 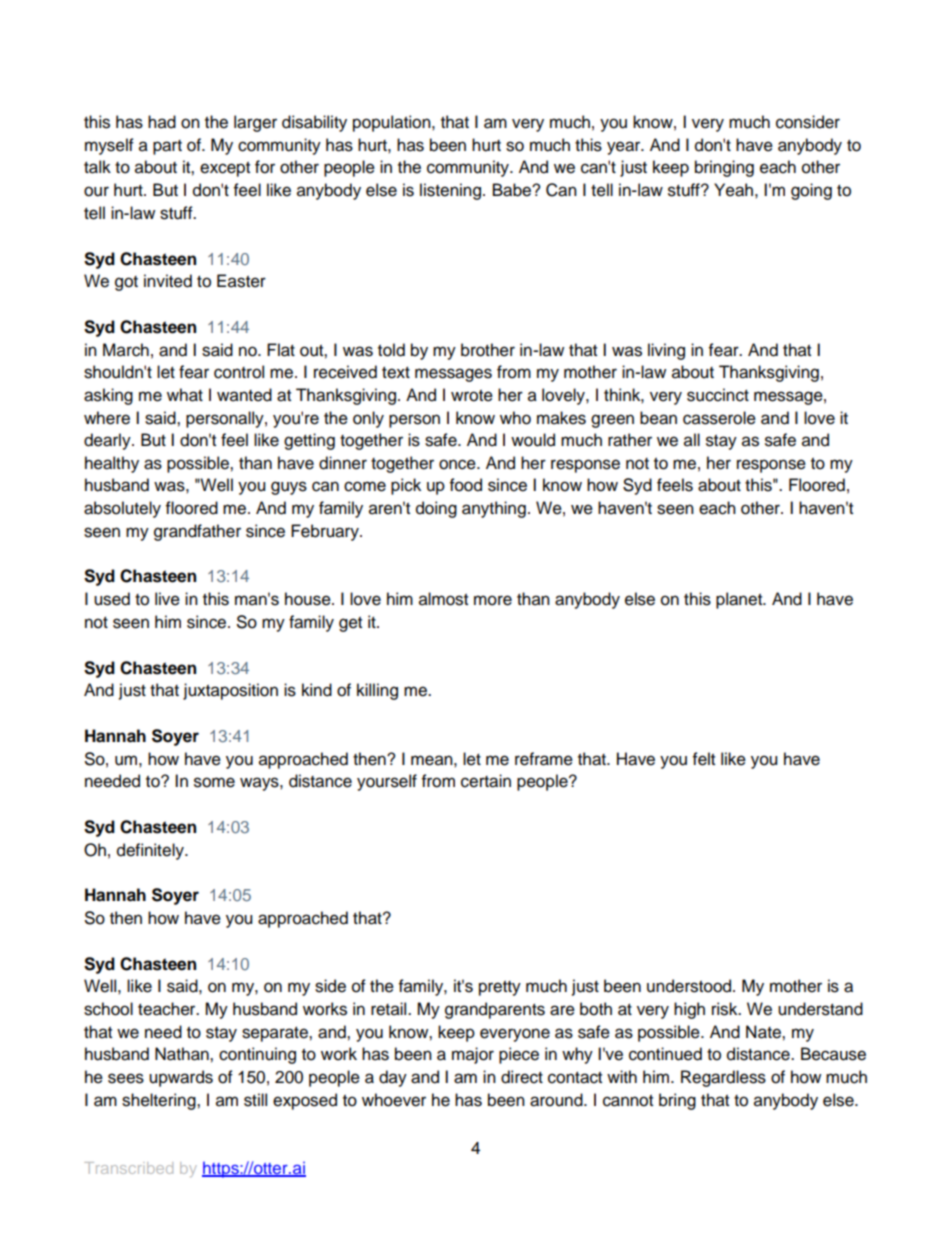 I want to click on live, so click(x=167, y=599).
